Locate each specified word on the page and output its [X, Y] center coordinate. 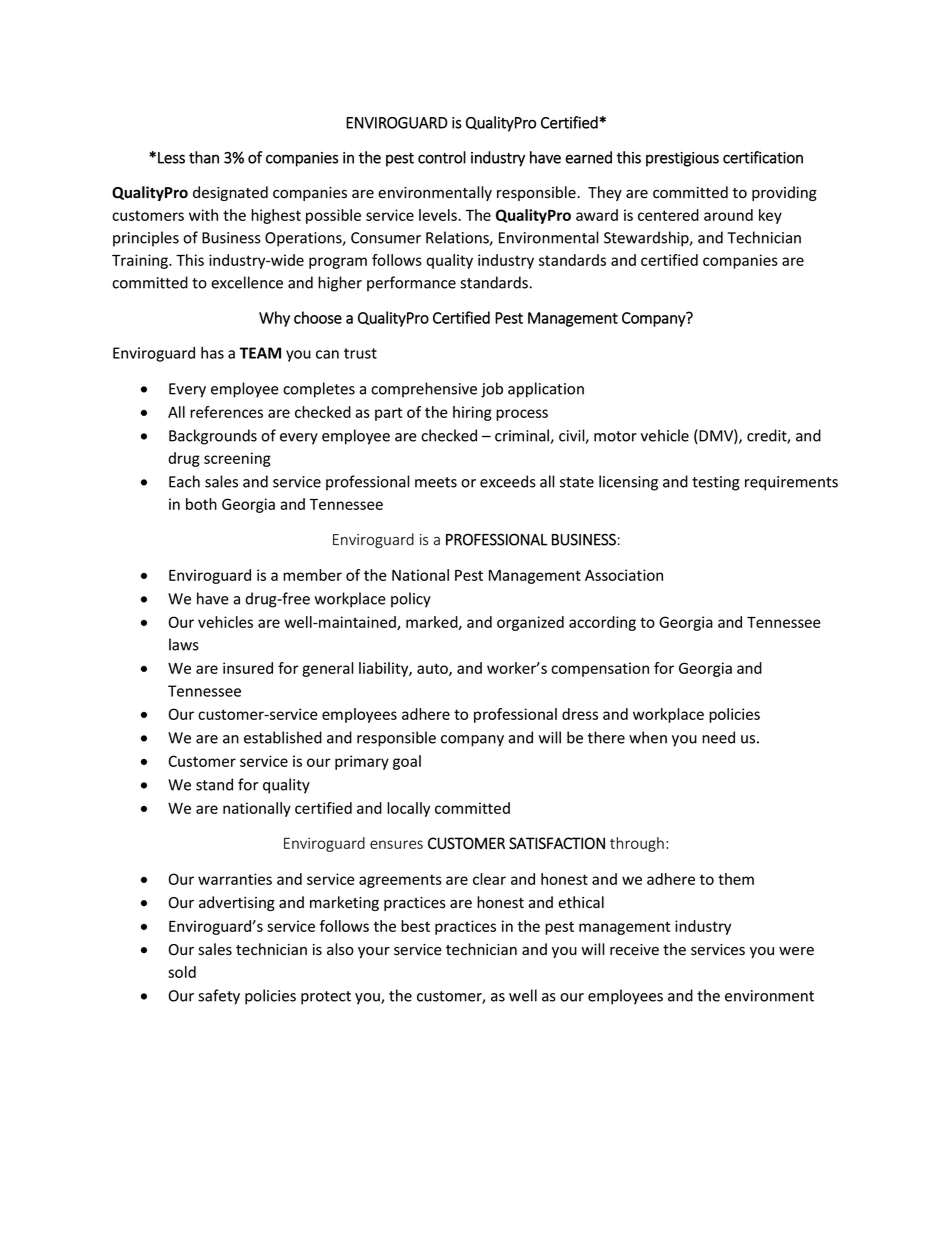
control [442, 157]
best [415, 926]
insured [248, 668]
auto [433, 669]
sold [182, 972]
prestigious [682, 159]
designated [230, 193]
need [718, 737]
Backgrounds [213, 437]
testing [716, 483]
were [796, 951]
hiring [472, 413]
